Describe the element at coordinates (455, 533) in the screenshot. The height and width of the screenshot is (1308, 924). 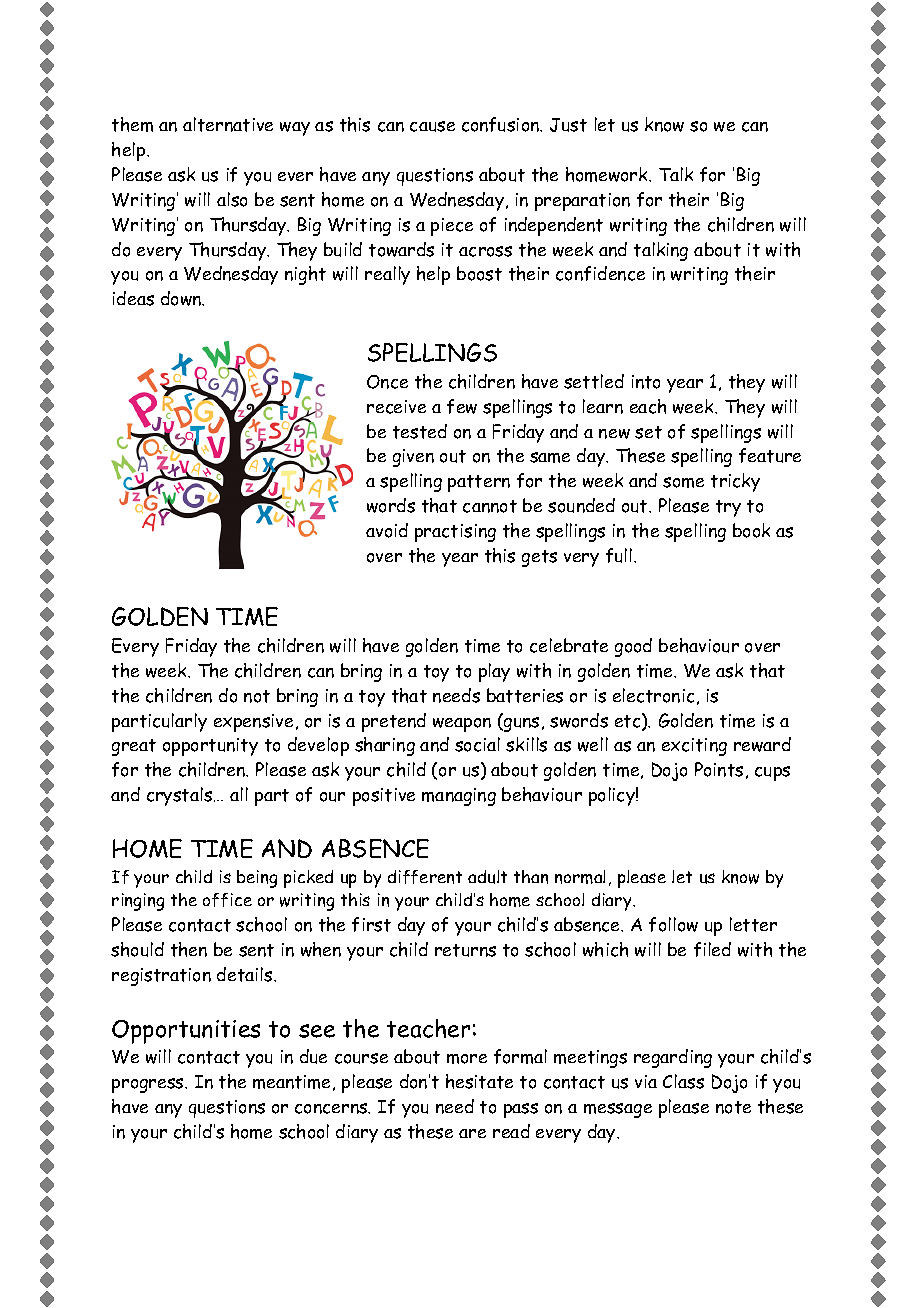
I see `practising` at that location.
